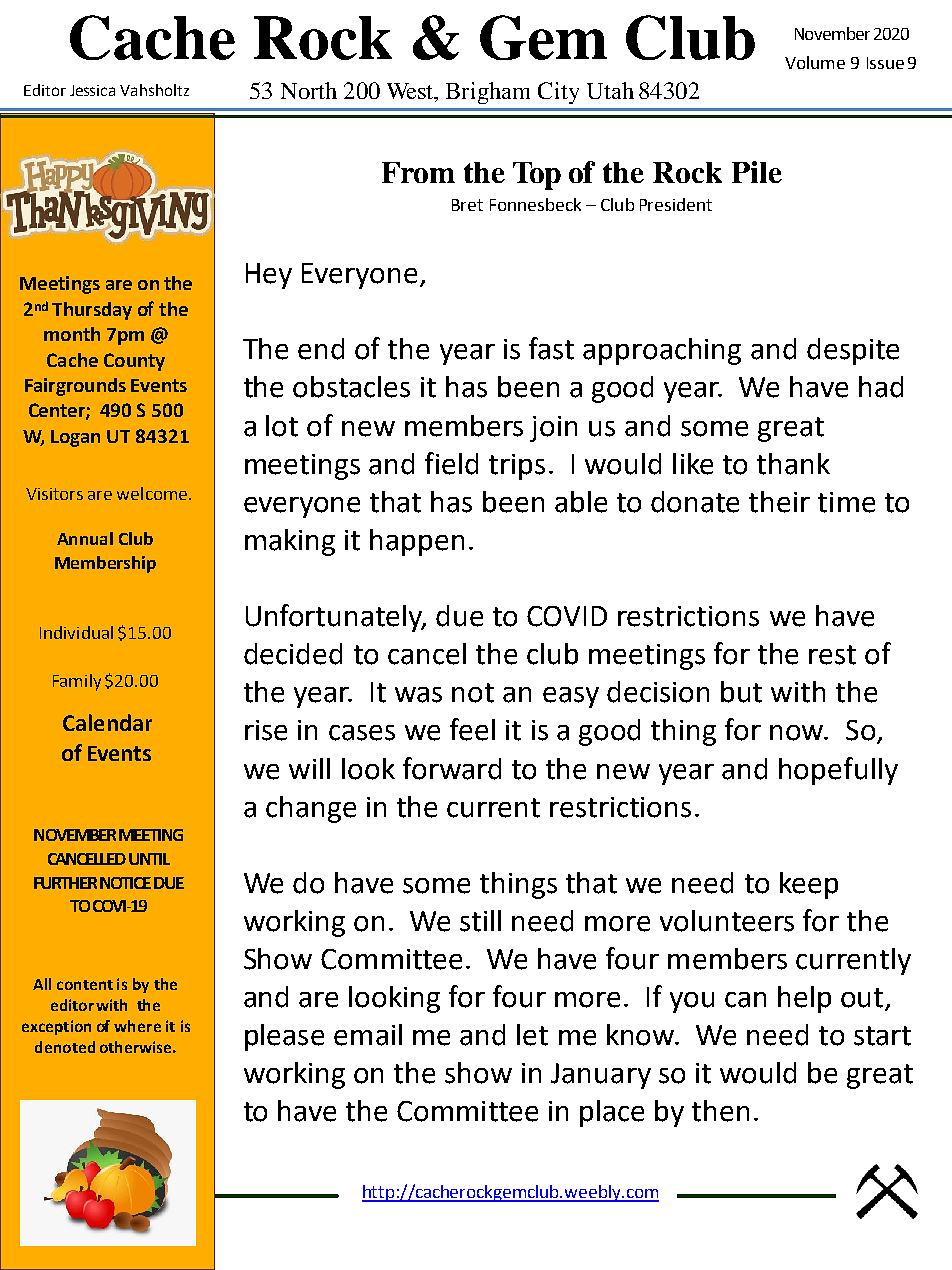 The image size is (952, 1270). I want to click on was, so click(418, 695).
